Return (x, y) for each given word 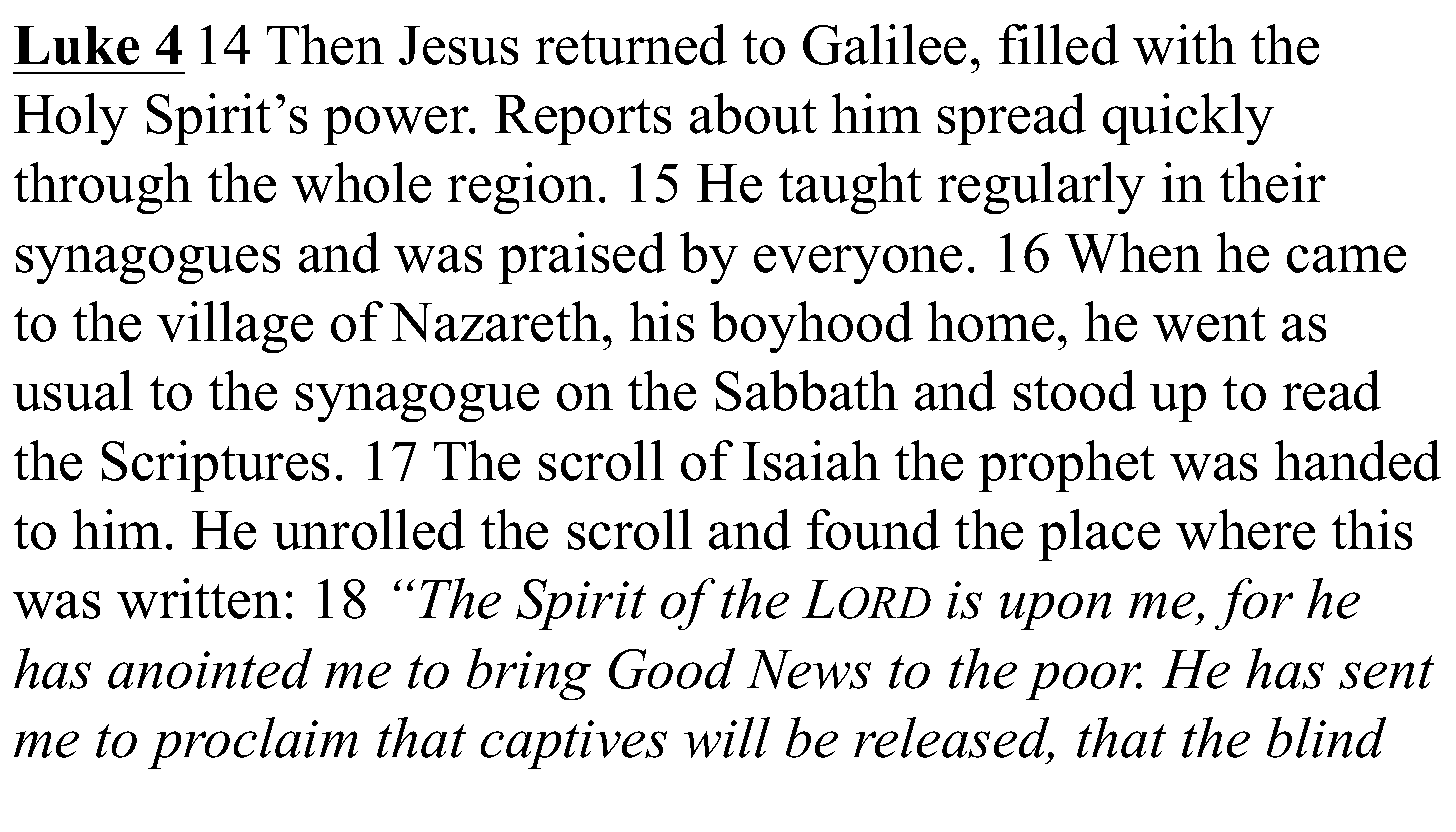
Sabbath (807, 390)
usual (73, 390)
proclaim (253, 743)
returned (631, 44)
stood (1075, 390)
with (1184, 44)
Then (325, 44)
